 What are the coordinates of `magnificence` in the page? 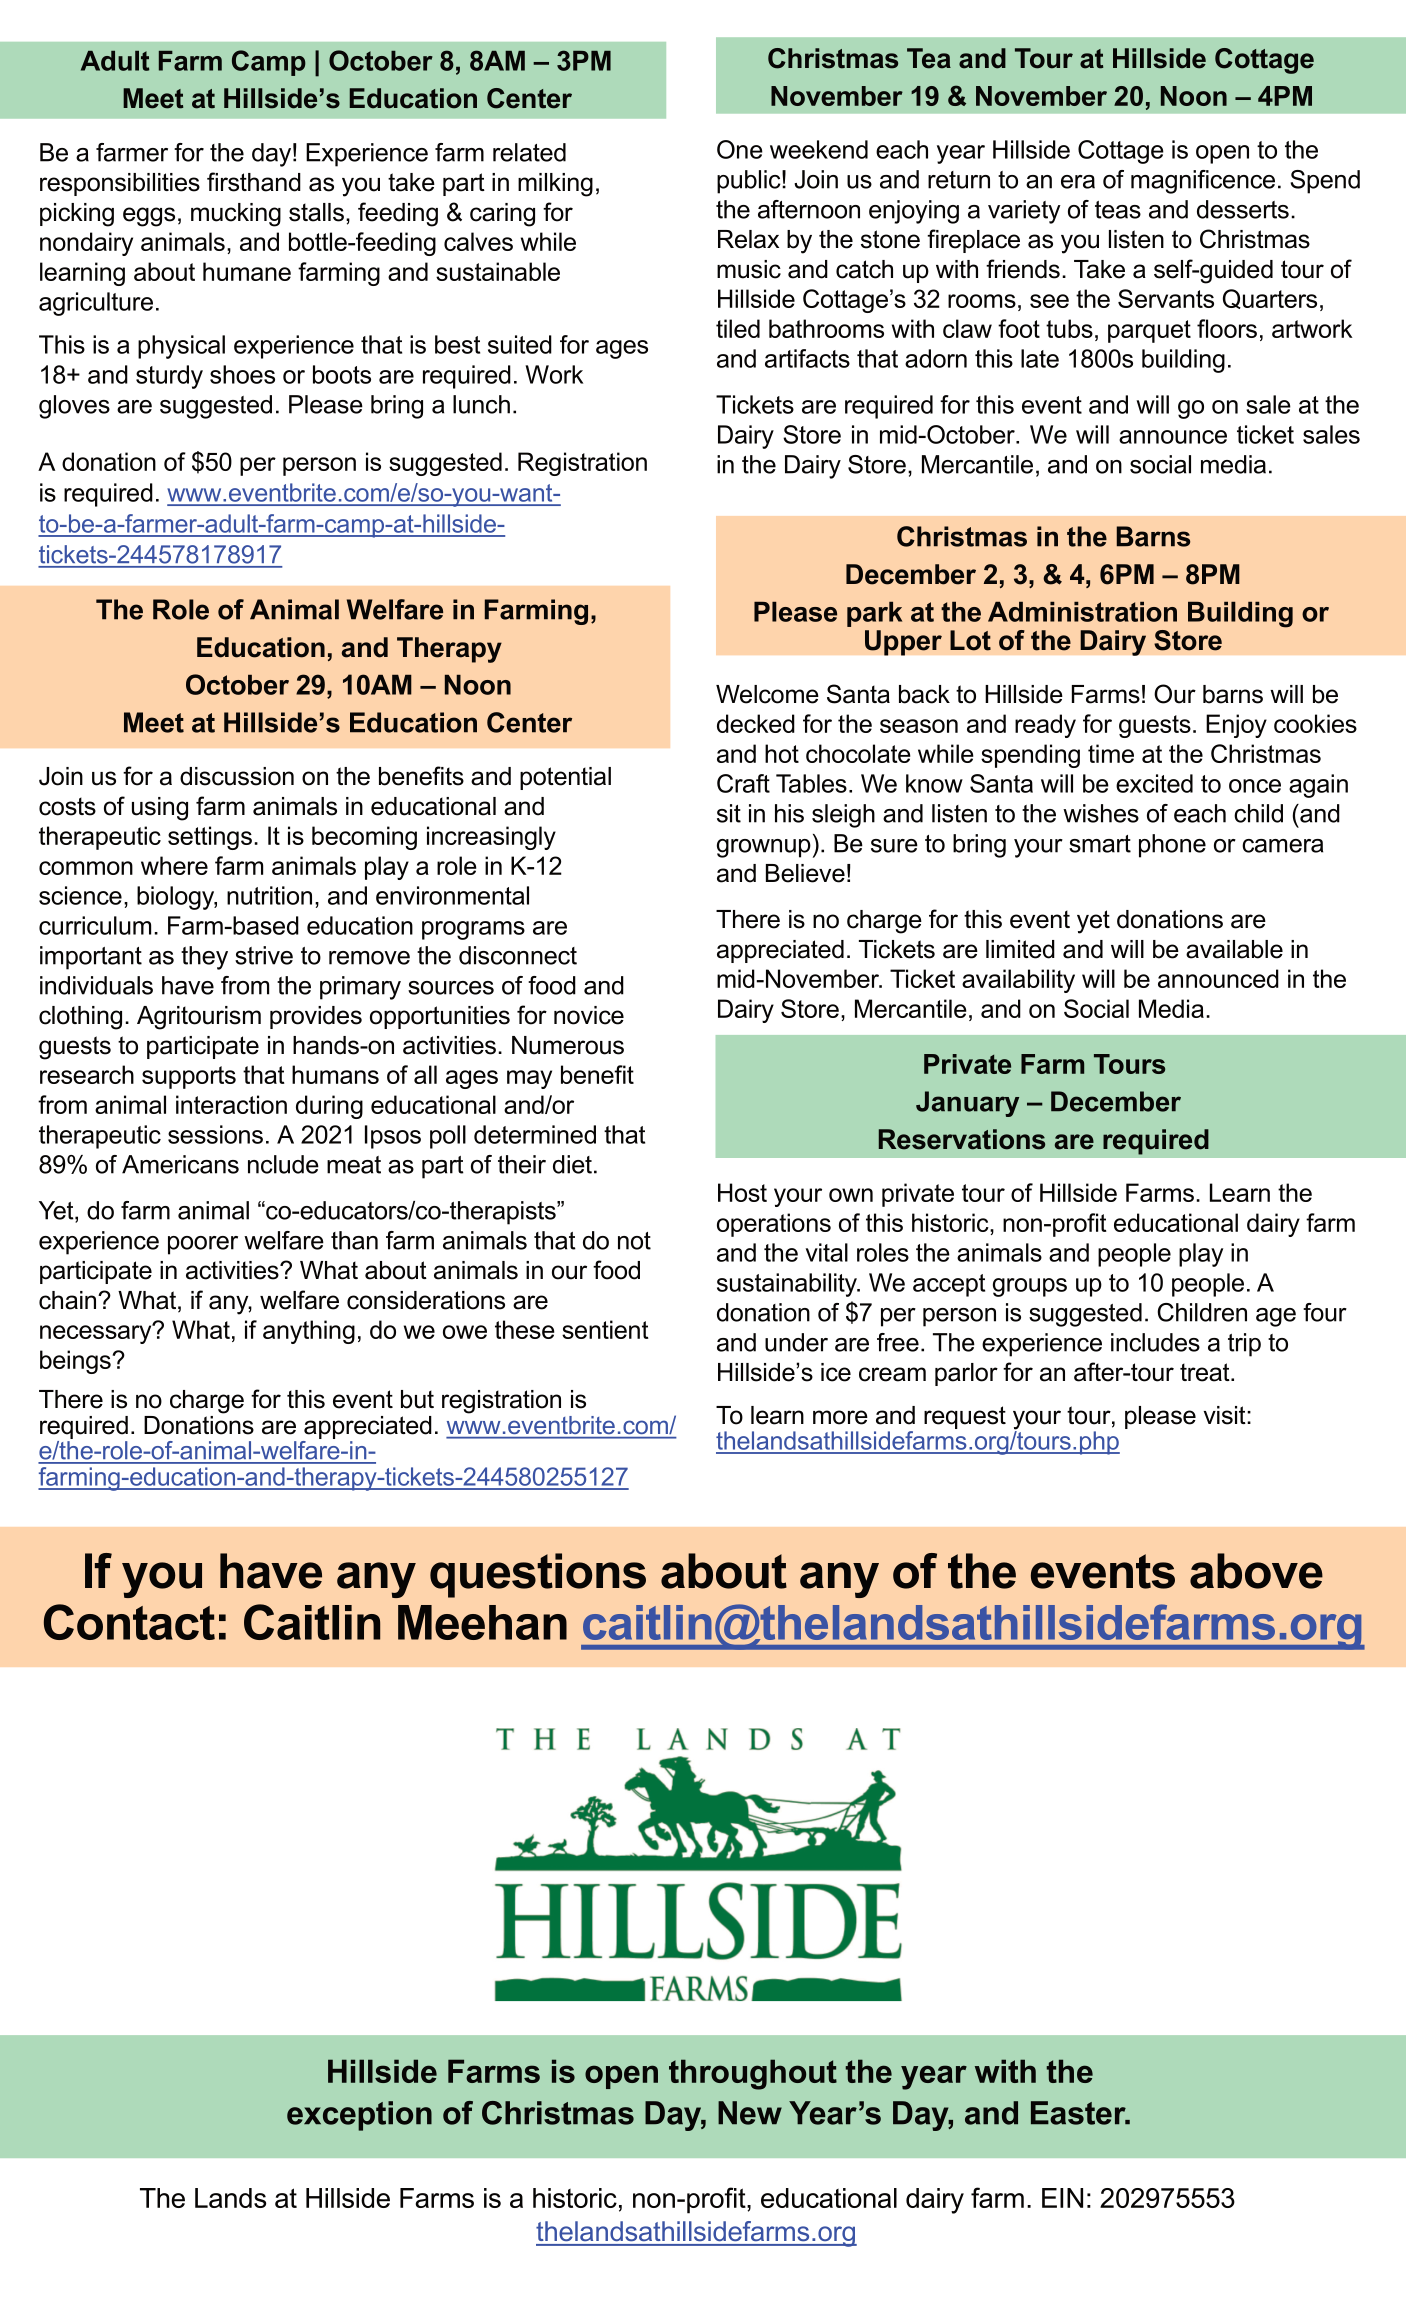 It's located at (1203, 182).
